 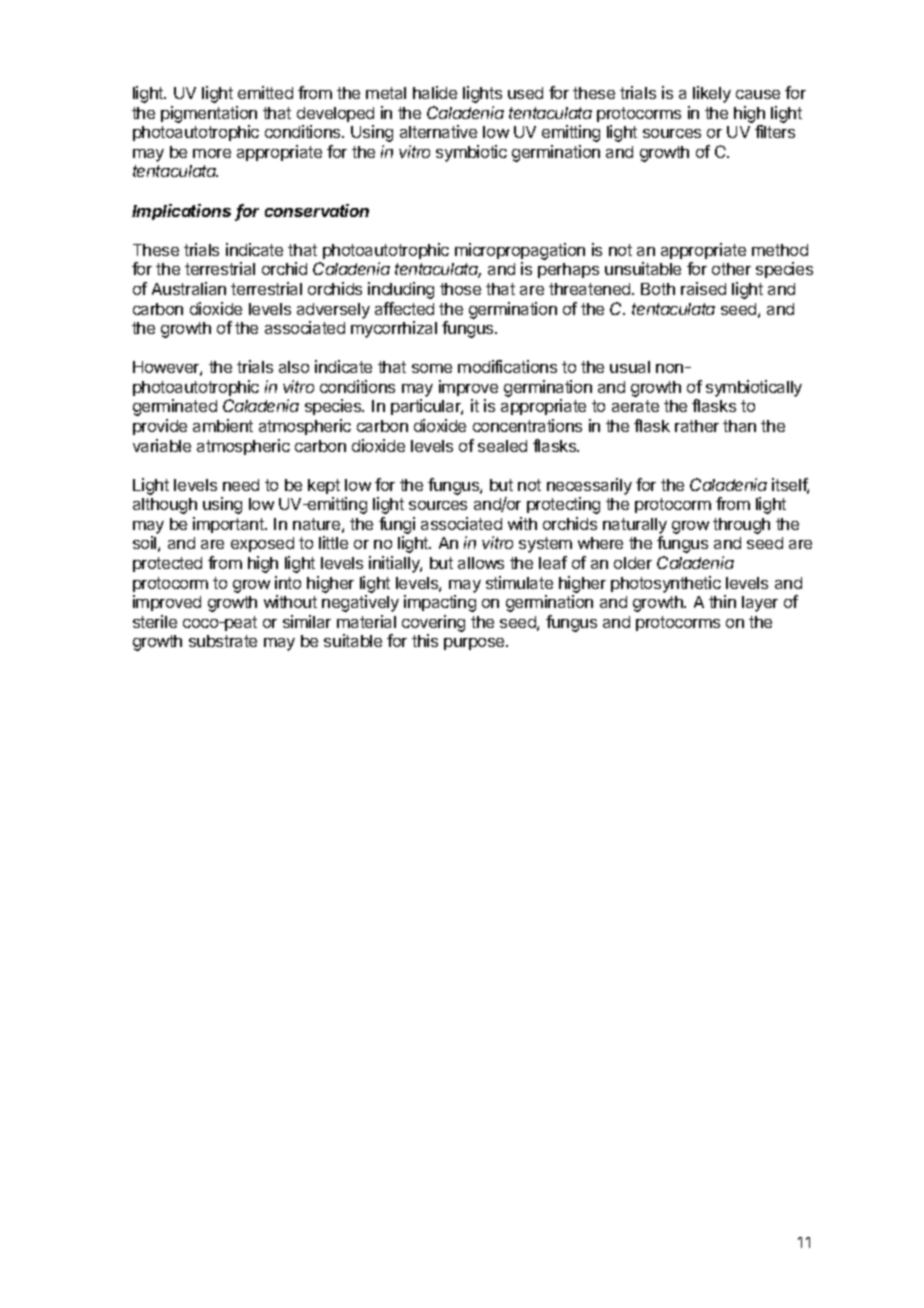 I want to click on halide, so click(x=435, y=92).
